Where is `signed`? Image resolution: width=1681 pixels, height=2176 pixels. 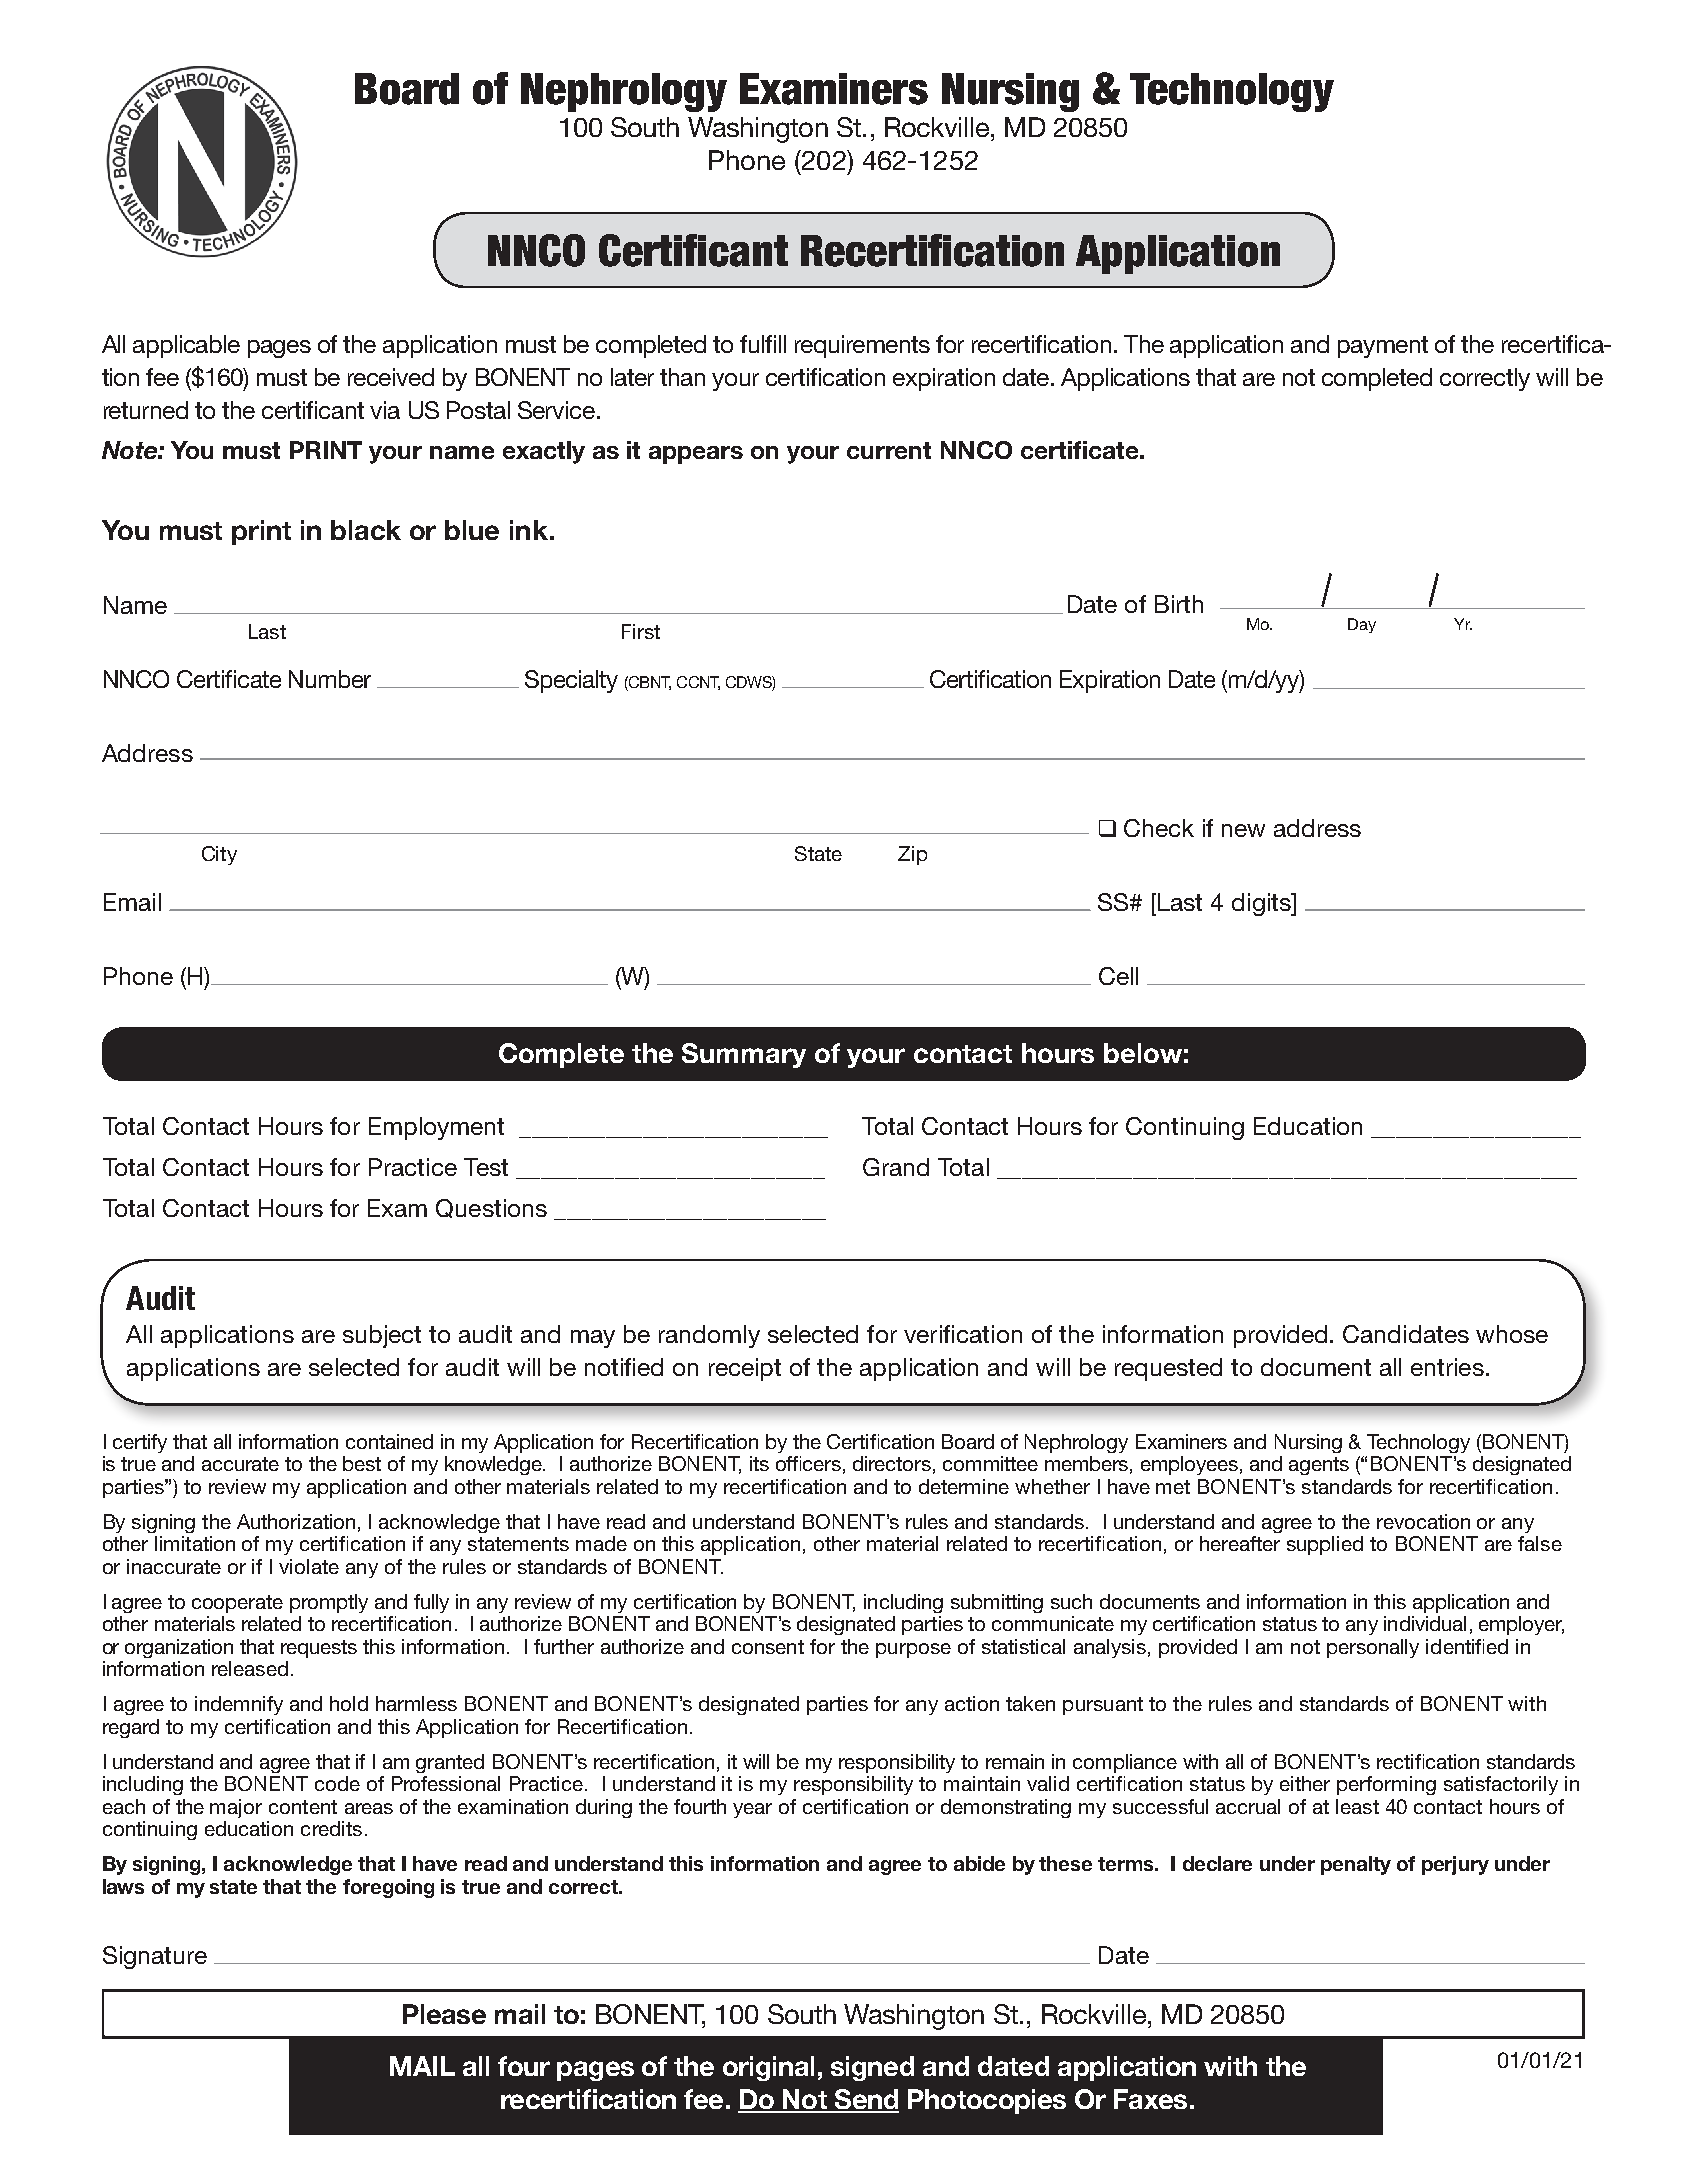
signed is located at coordinates (872, 2068).
